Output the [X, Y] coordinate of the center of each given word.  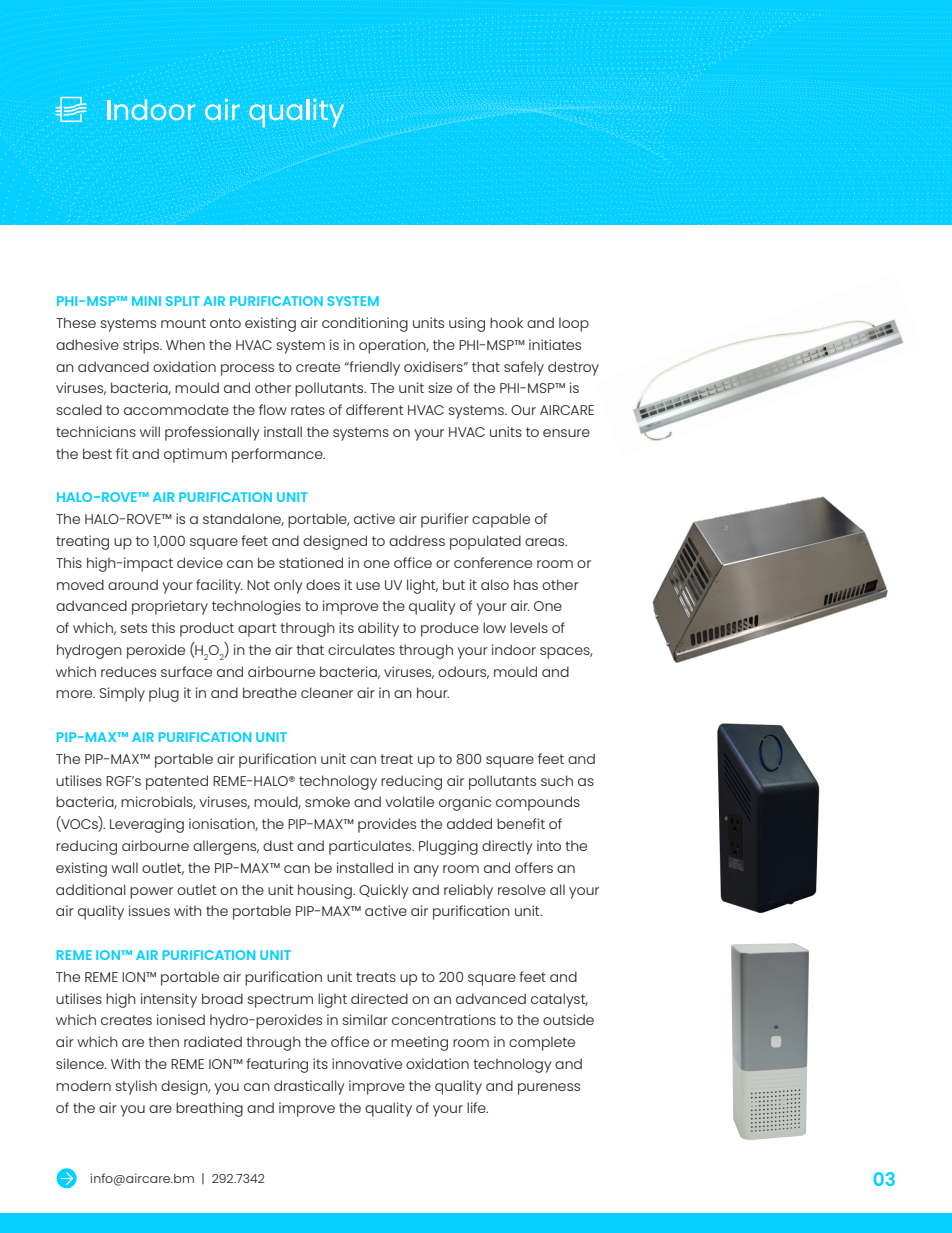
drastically [309, 1087]
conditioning [365, 324]
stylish [136, 1087]
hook [506, 322]
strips [142, 346]
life [477, 1107]
